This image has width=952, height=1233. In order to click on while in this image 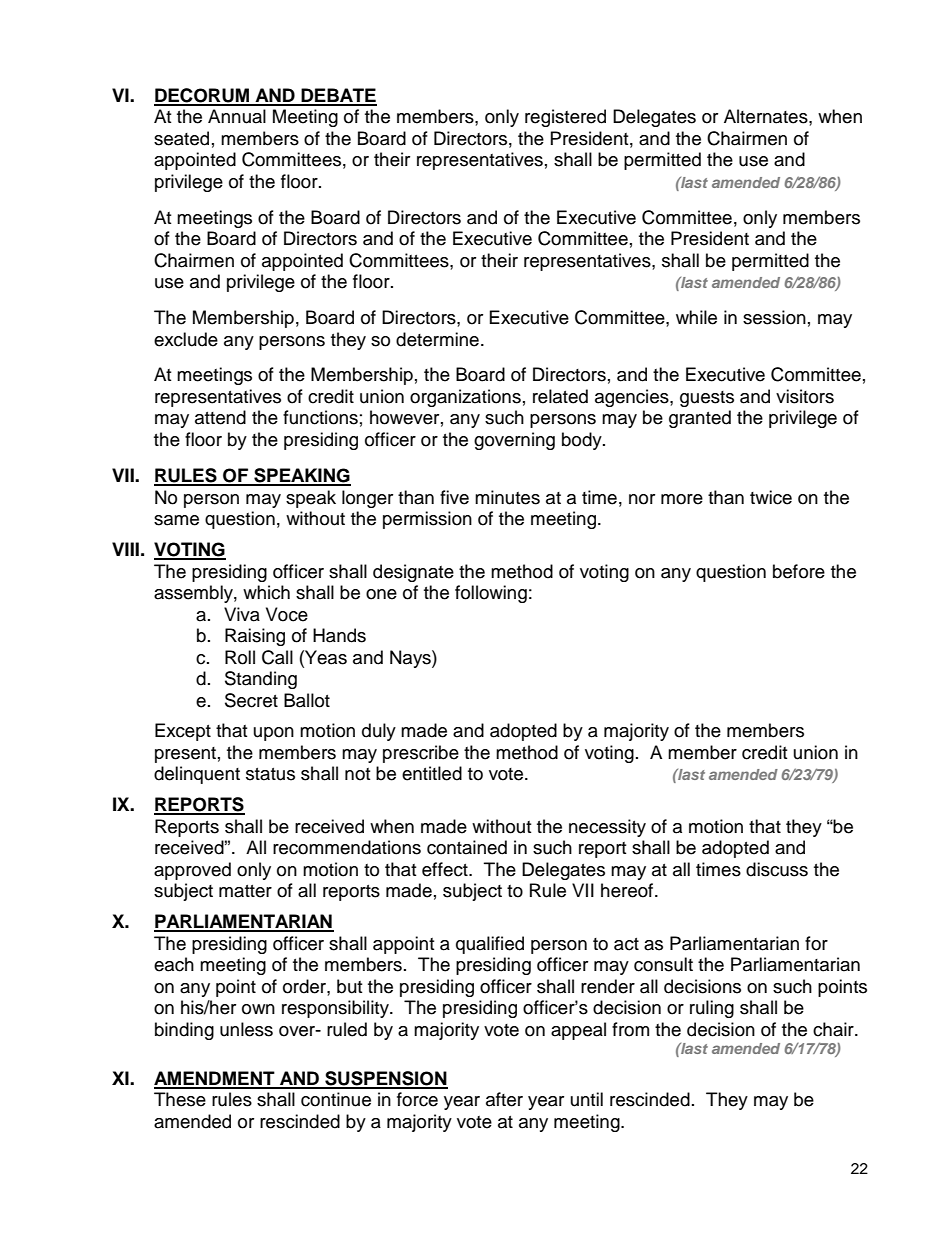, I will do `click(696, 317)`.
